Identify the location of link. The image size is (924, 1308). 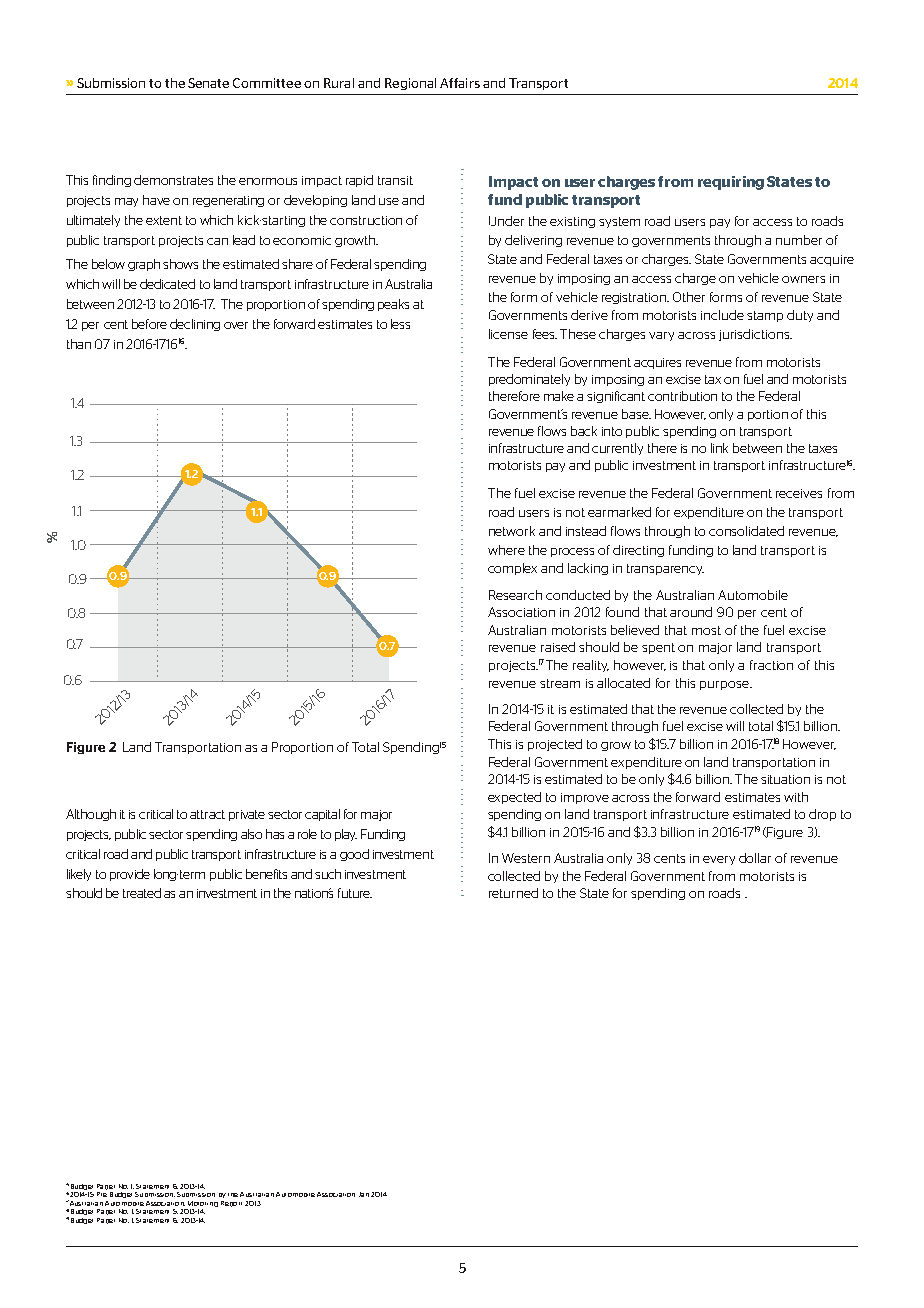
(719, 448).
